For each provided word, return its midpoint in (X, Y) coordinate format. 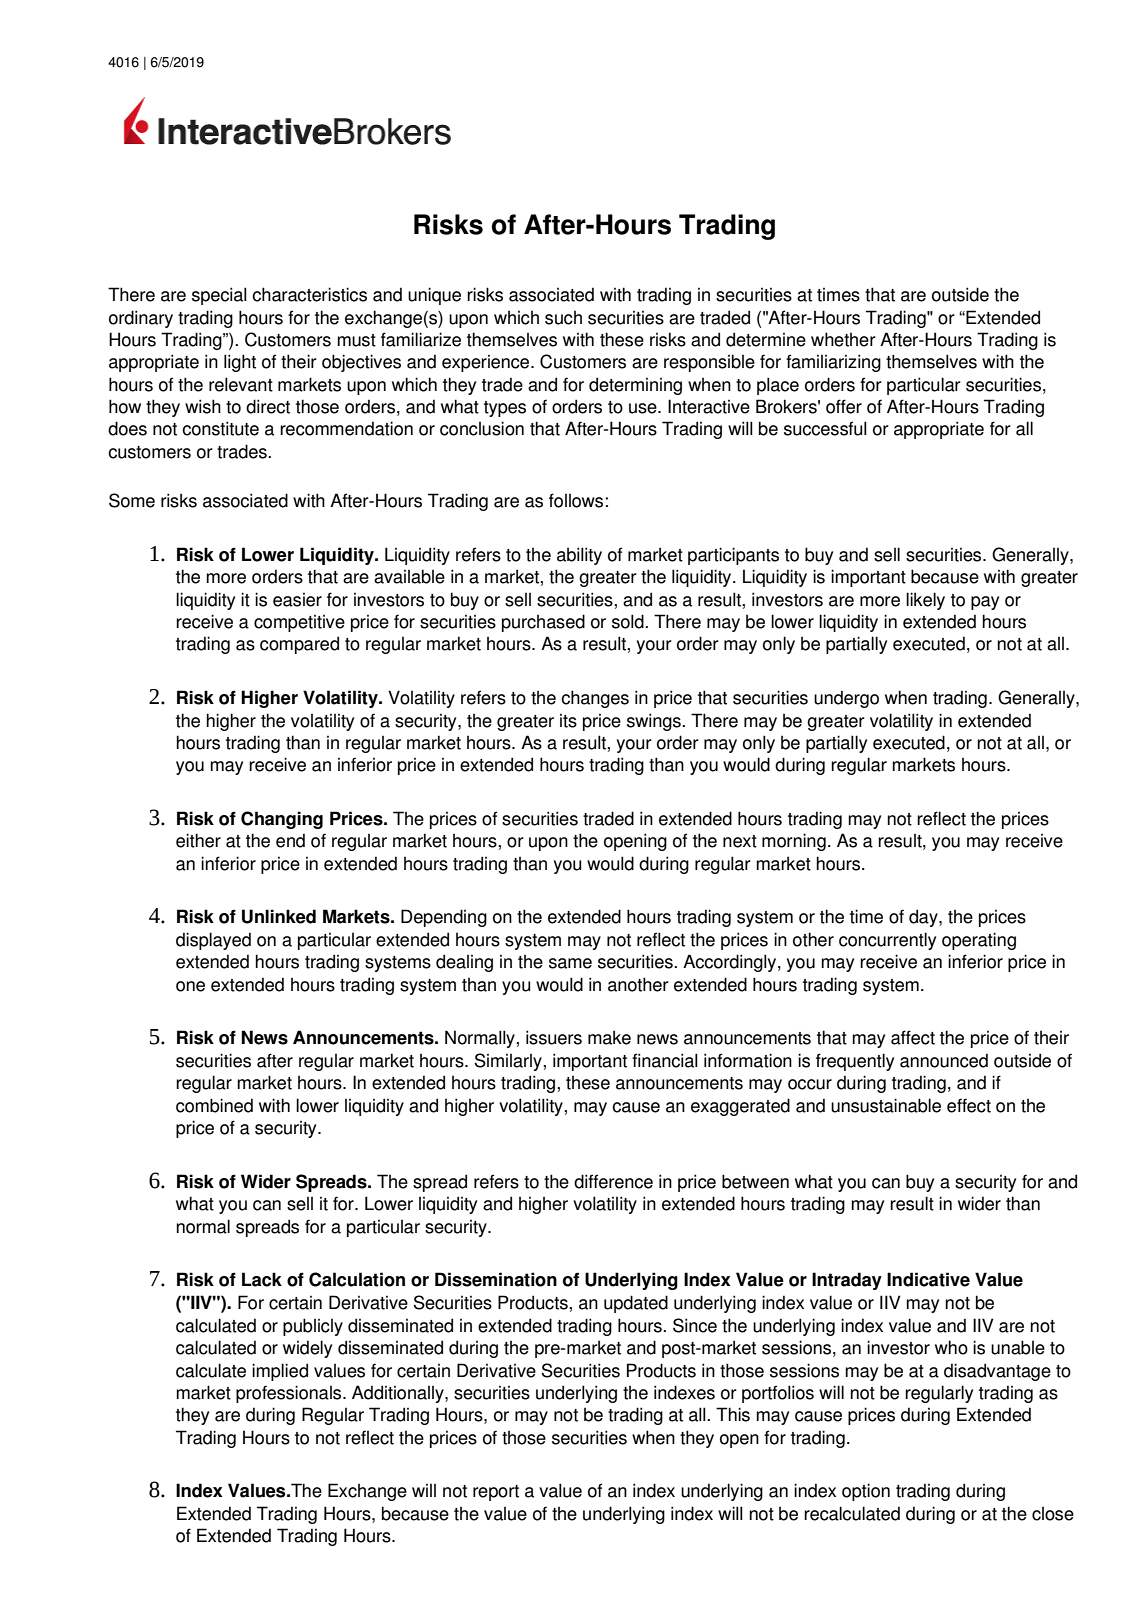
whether (843, 339)
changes (595, 699)
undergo (846, 699)
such (563, 318)
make (609, 1037)
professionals (290, 1394)
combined (214, 1105)
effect (969, 1105)
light (240, 363)
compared (299, 645)
